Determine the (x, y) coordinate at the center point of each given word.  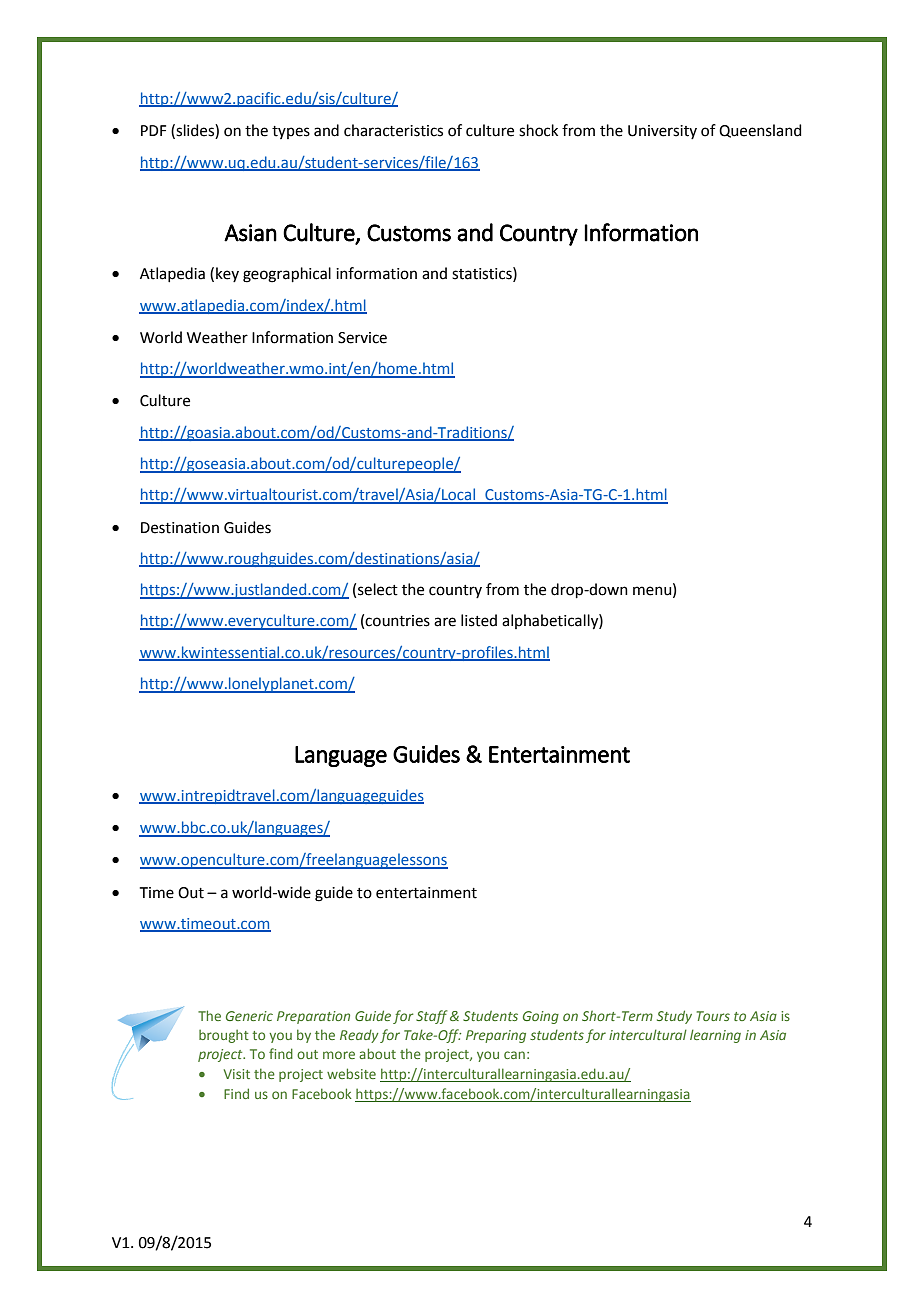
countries (397, 621)
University (662, 132)
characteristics (393, 130)
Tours (713, 1016)
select (378, 589)
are (445, 622)
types (291, 132)
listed (479, 620)
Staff (431, 1017)
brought (224, 1036)
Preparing (496, 1036)
